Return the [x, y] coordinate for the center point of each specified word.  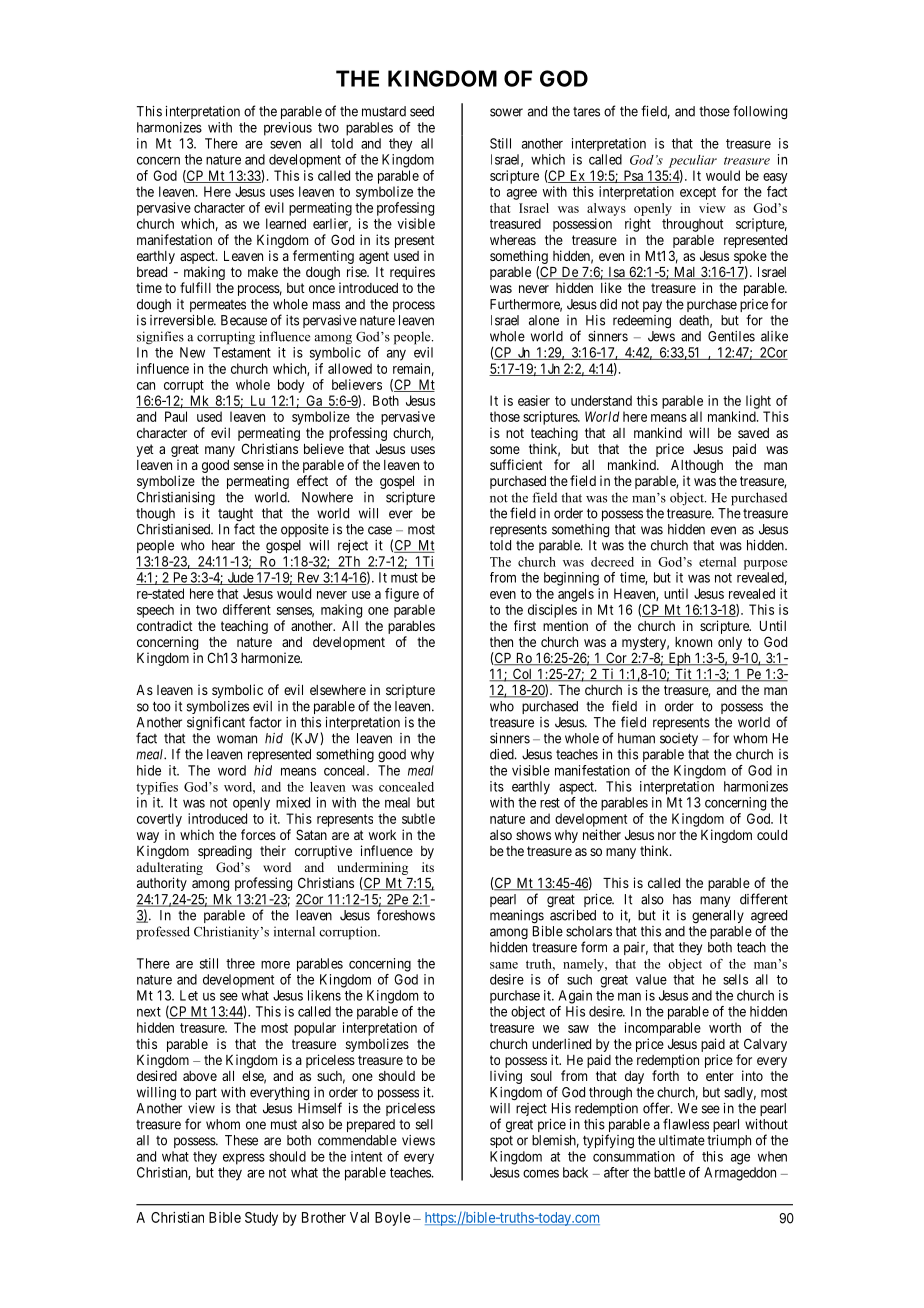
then [501, 642]
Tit [683, 675]
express [244, 1159]
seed [422, 111]
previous [288, 129]
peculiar [693, 161]
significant [216, 723]
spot [501, 1142]
